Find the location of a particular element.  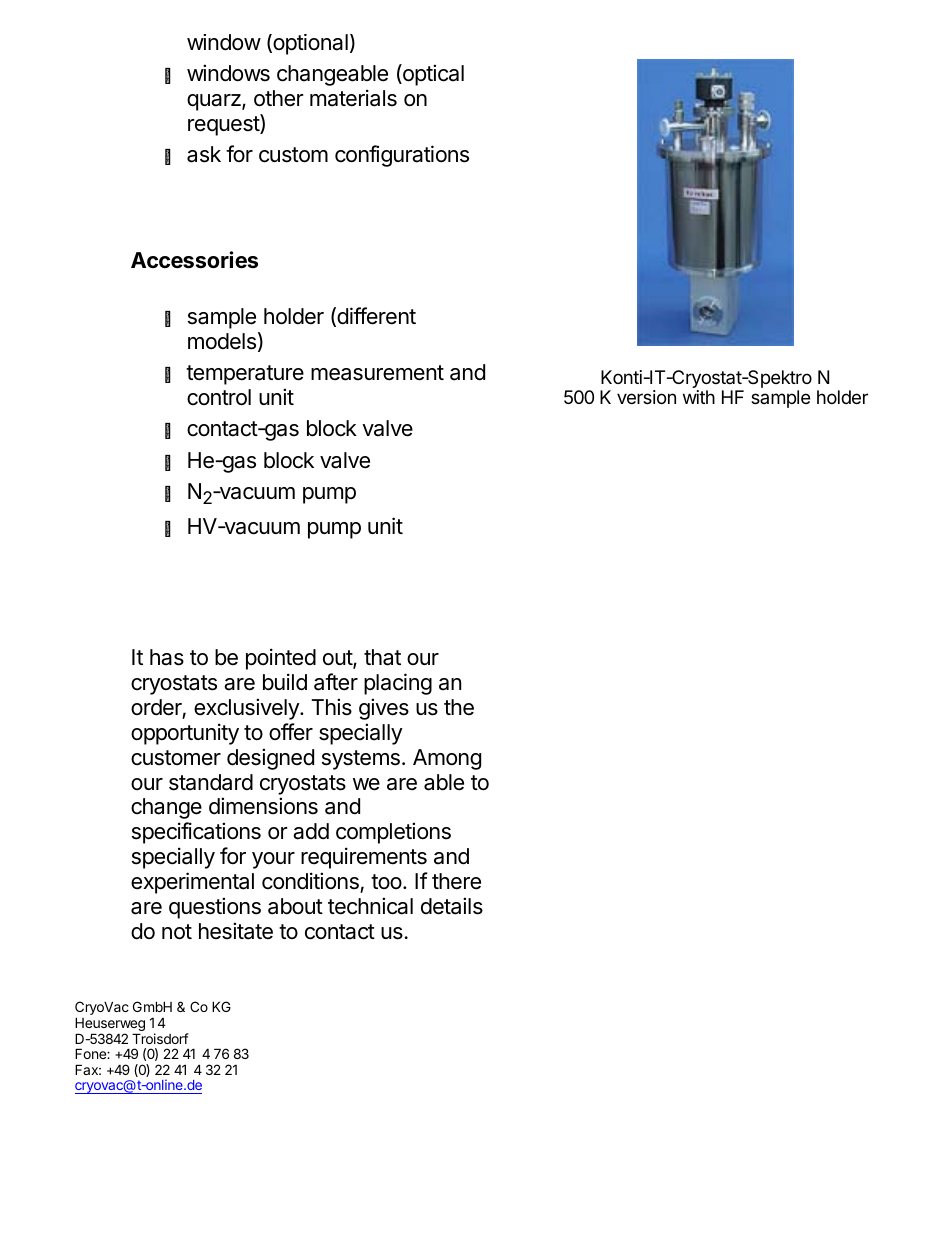

Fone is located at coordinates (91, 1053).
